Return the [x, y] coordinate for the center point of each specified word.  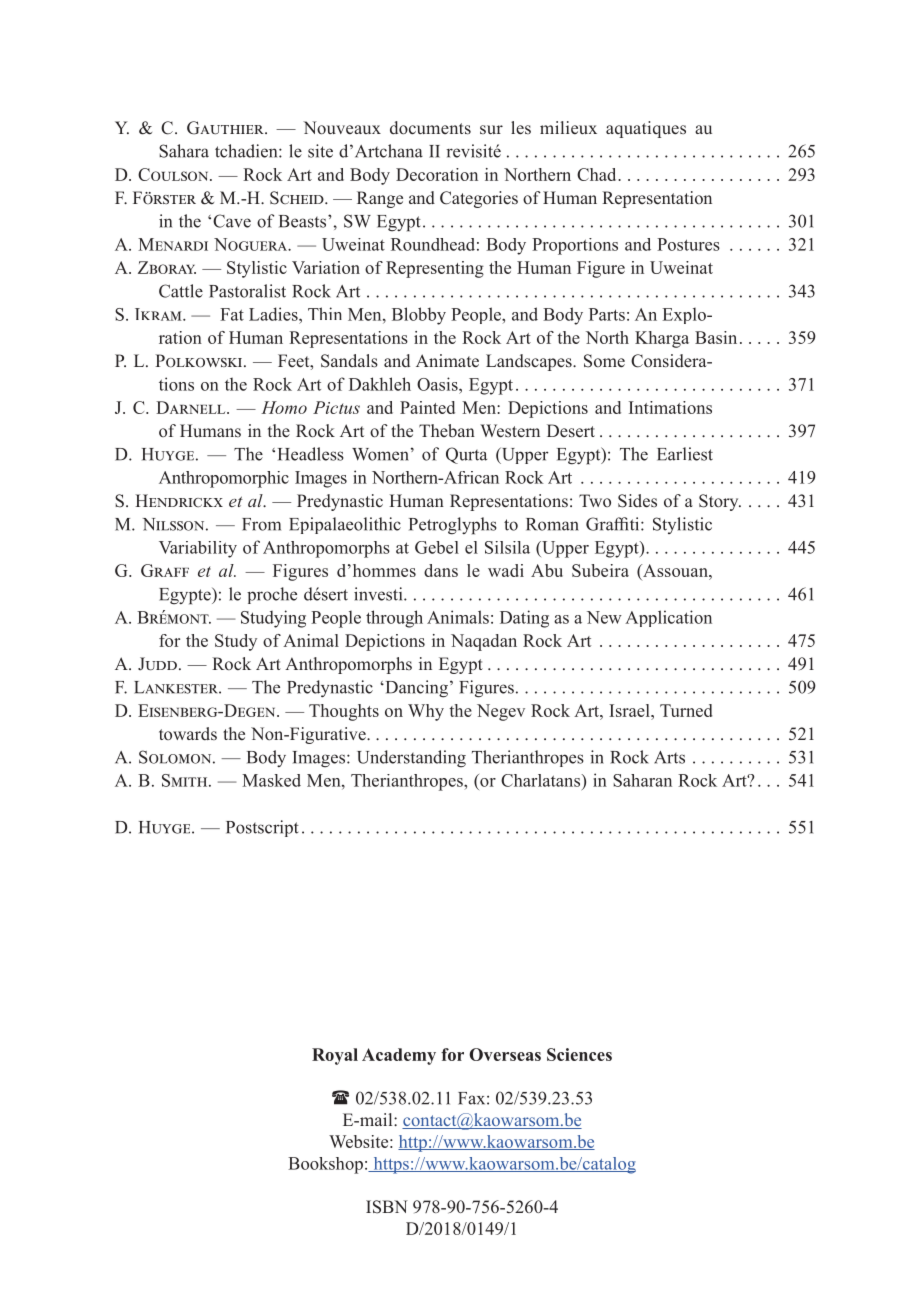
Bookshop [325, 1165]
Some [604, 361]
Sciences [579, 1054]
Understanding [411, 759]
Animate [447, 361]
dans [441, 570]
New [604, 617]
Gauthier [226, 128]
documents [430, 128]
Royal [335, 1056]
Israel [630, 710]
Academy [399, 1056]
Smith [186, 780]
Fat [232, 314]
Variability [198, 549]
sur [491, 129]
